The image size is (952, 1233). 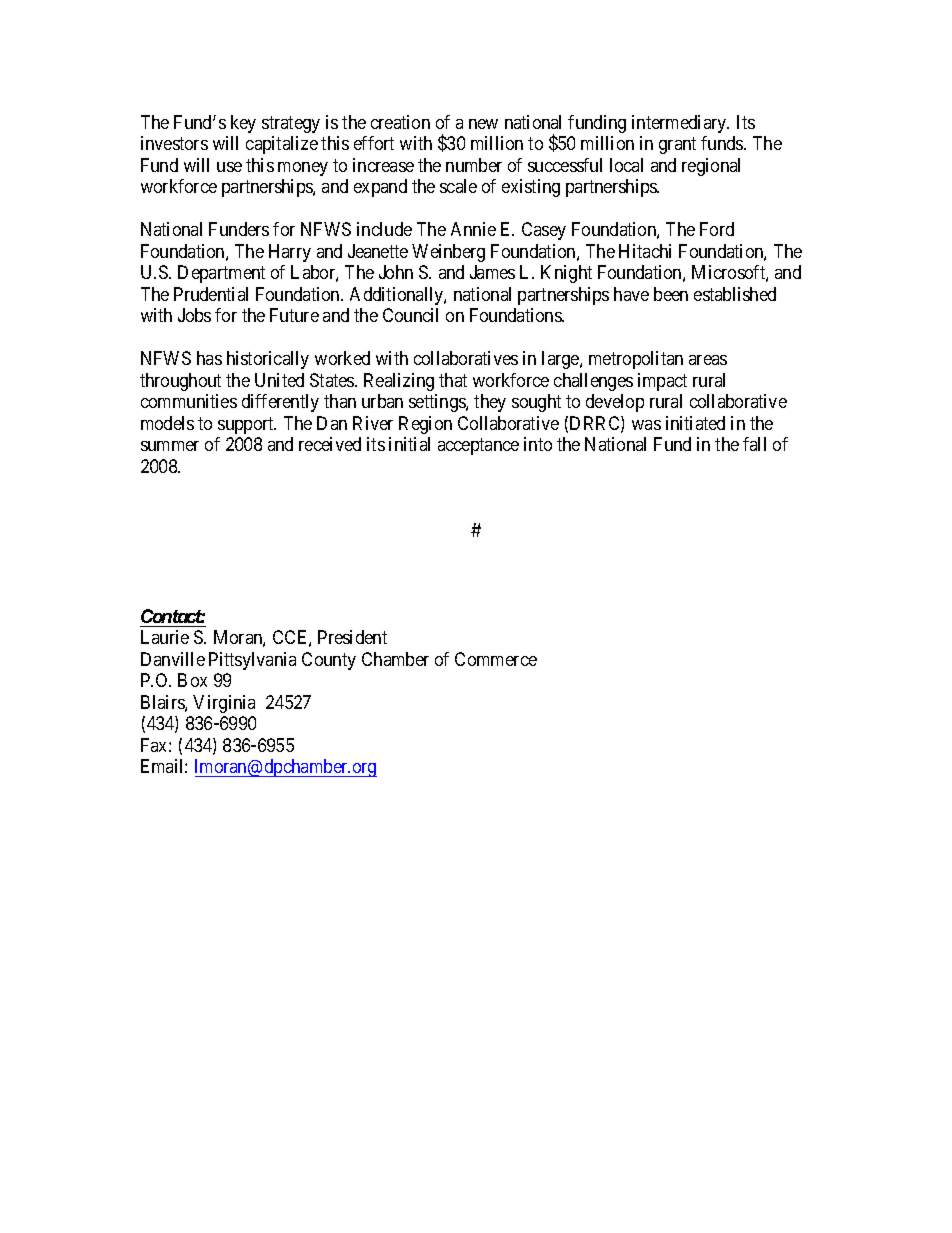 I want to click on settings, so click(x=438, y=403).
